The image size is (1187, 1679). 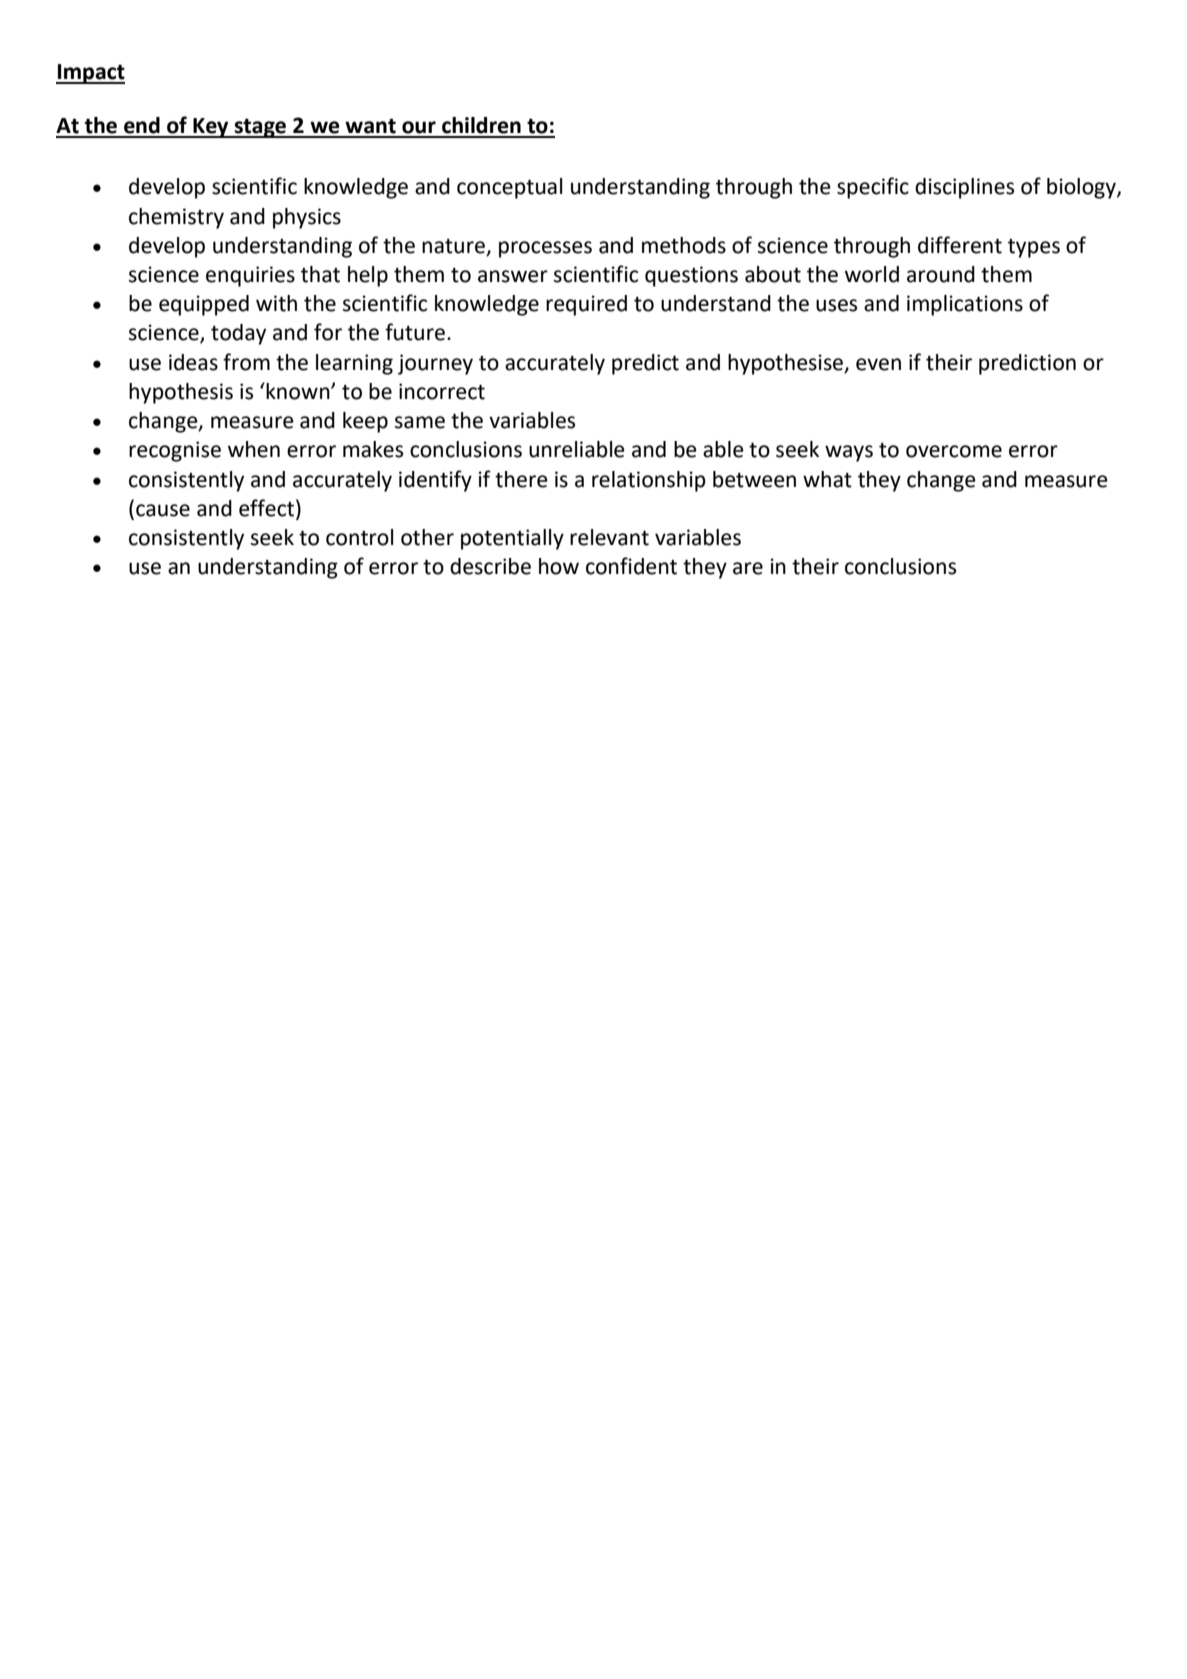 What do you see at coordinates (748, 568) in the screenshot?
I see `are` at bounding box center [748, 568].
